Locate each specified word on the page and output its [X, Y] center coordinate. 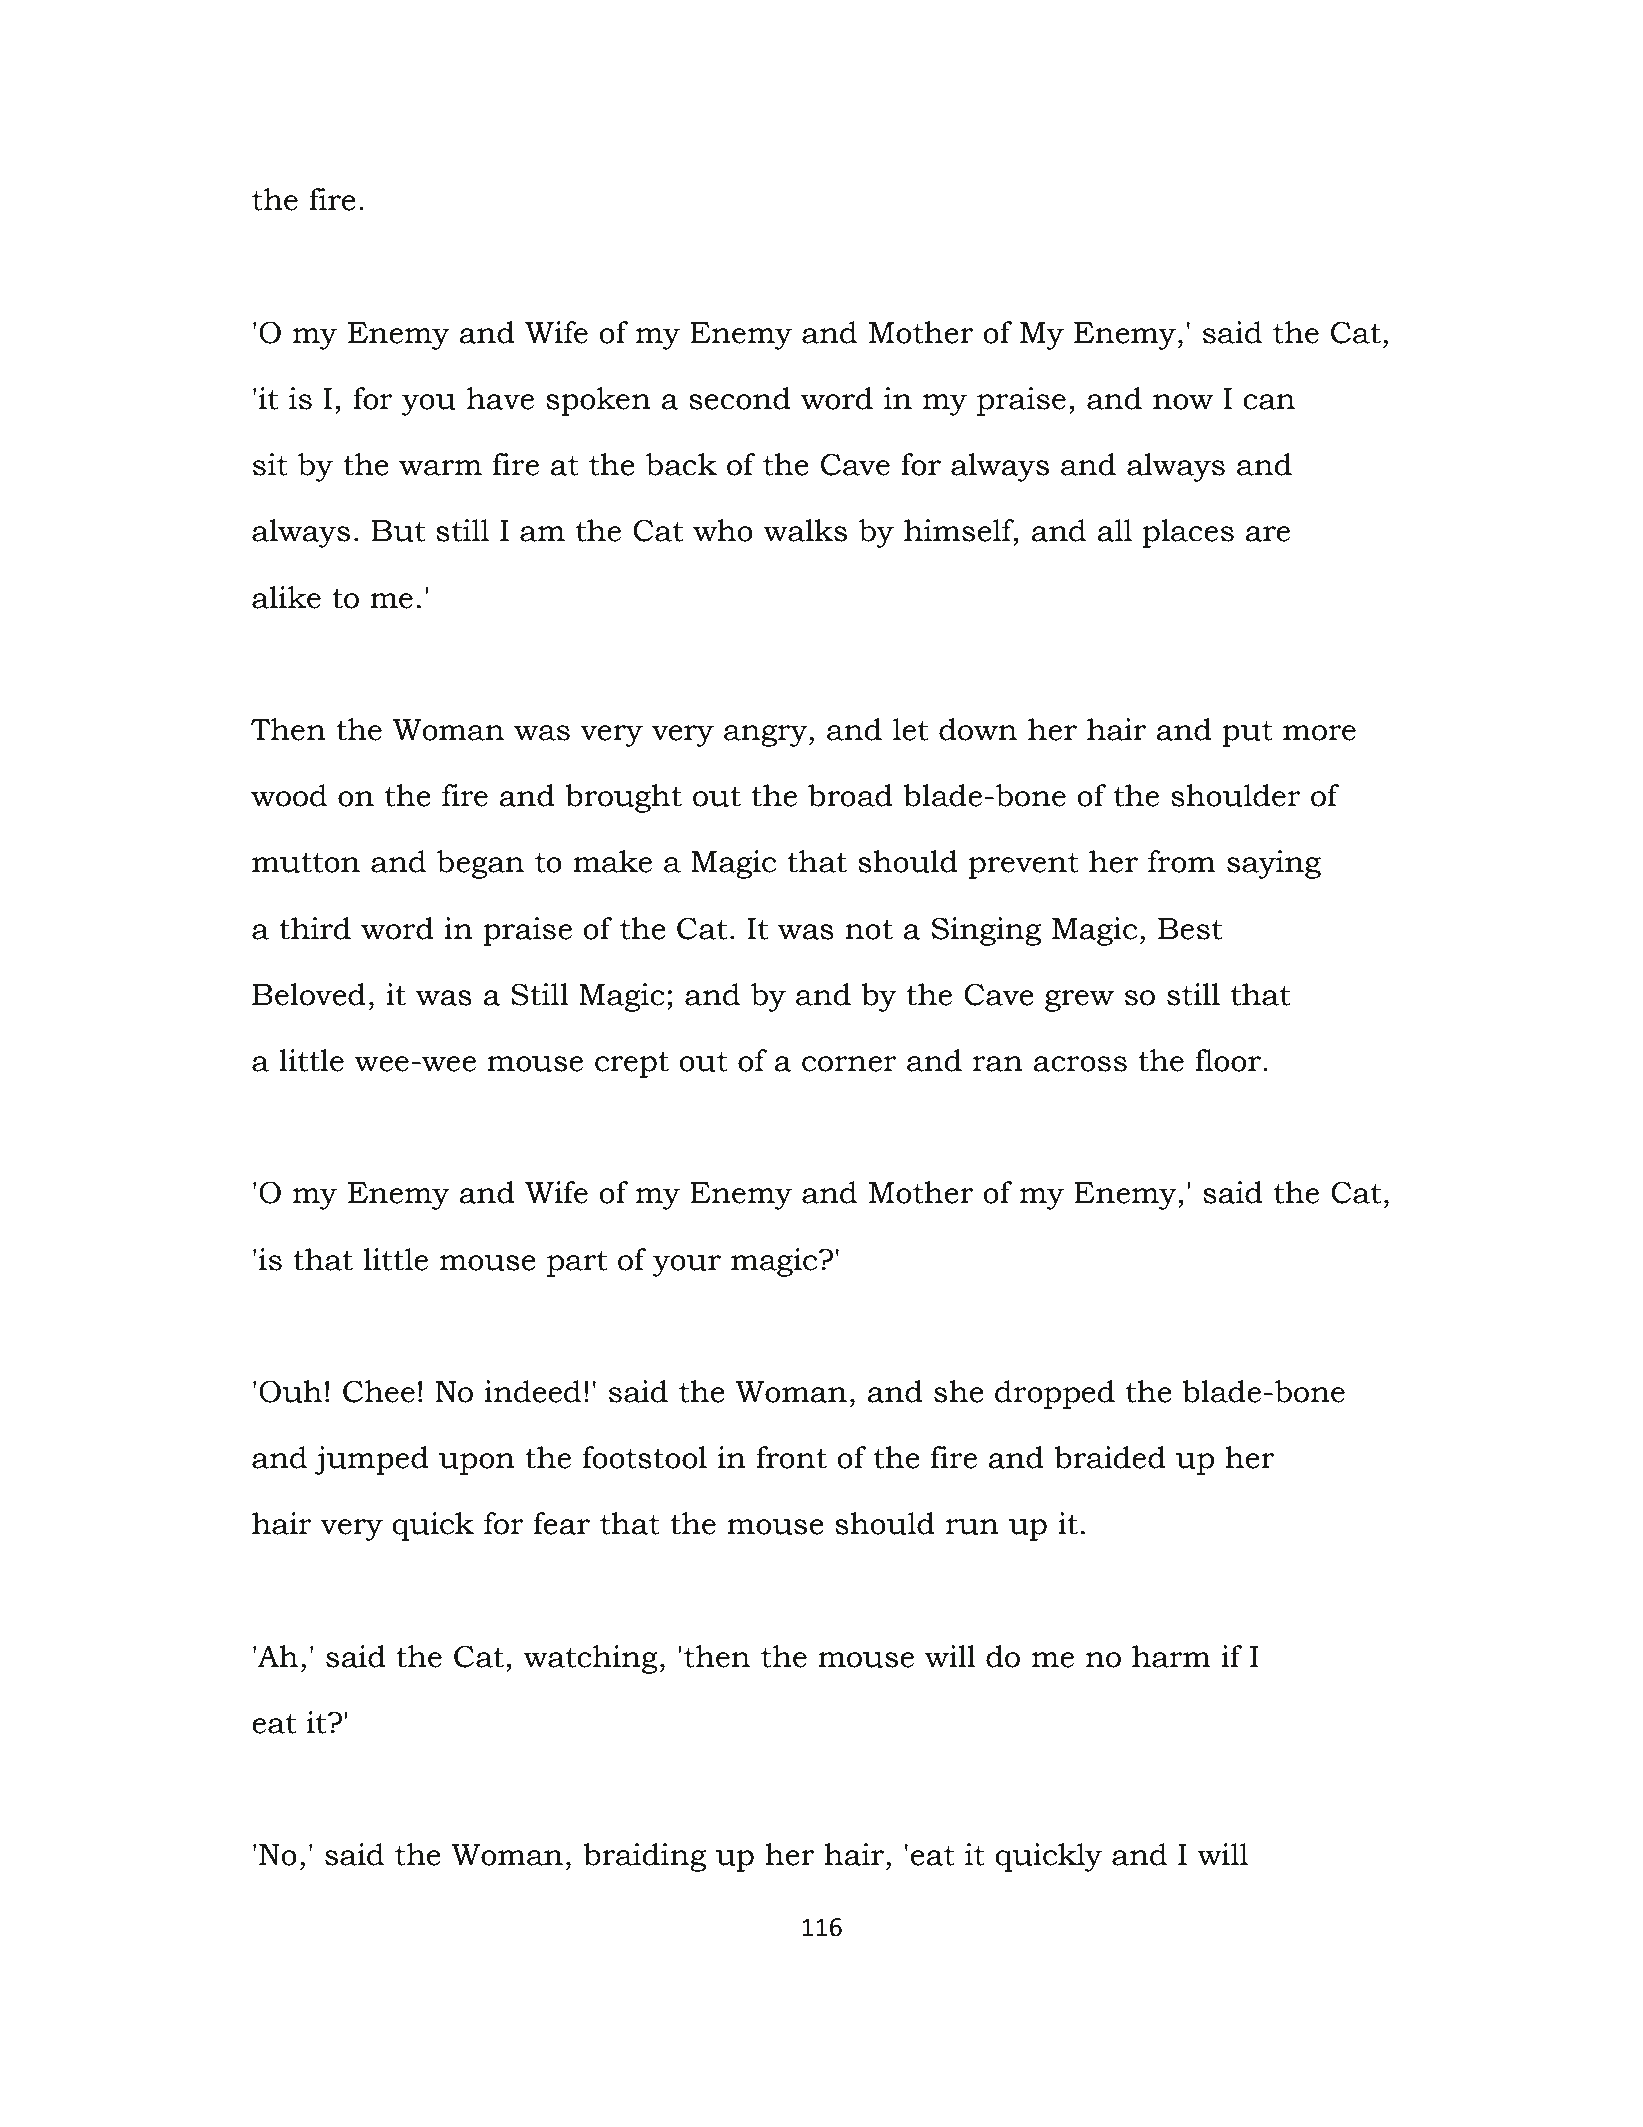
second [740, 398]
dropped [1055, 1394]
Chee [379, 1391]
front [791, 1457]
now [1183, 402]
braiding [644, 1857]
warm [440, 468]
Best [1190, 929]
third [315, 928]
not [869, 930]
